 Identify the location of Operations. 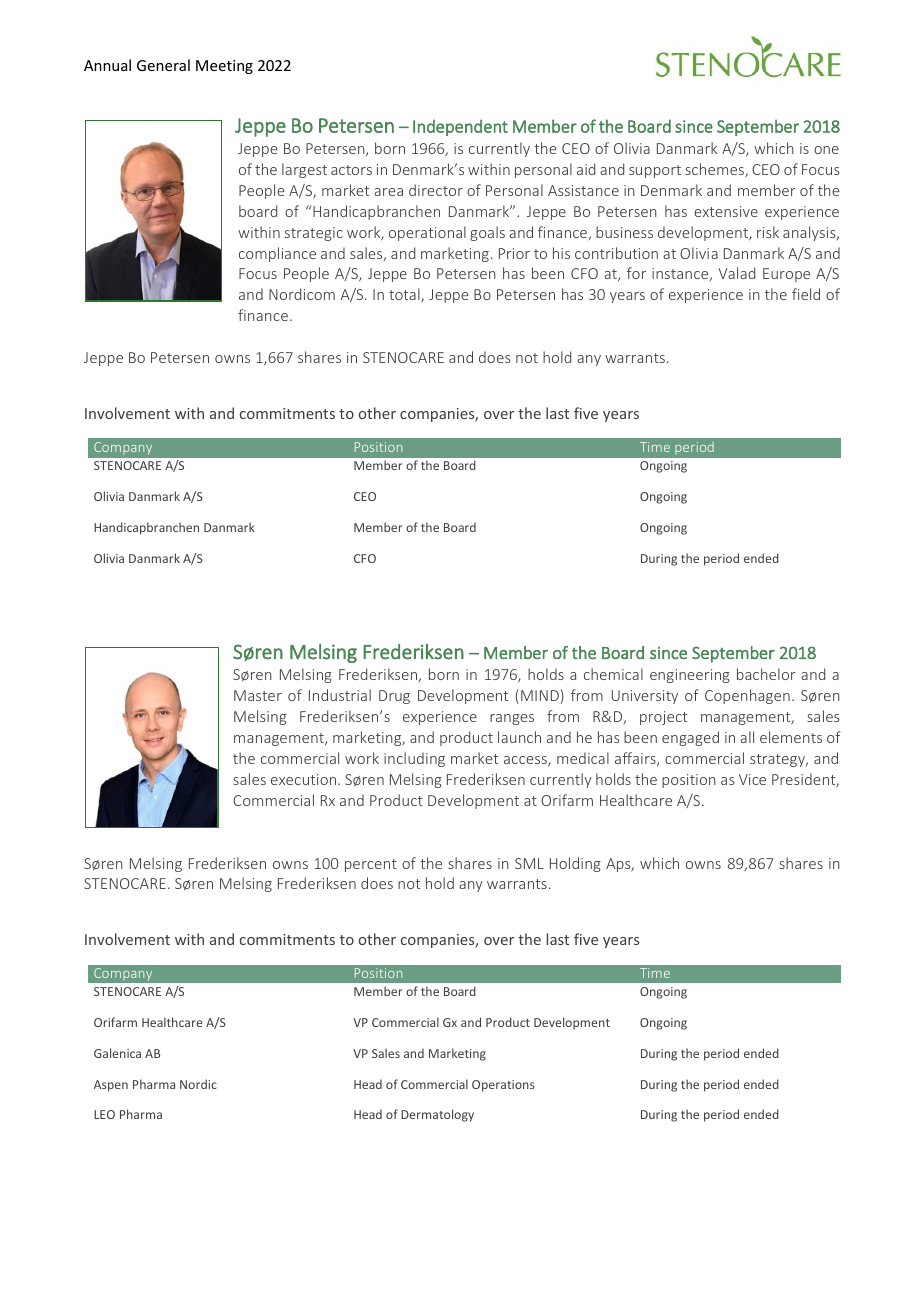
(503, 1086).
